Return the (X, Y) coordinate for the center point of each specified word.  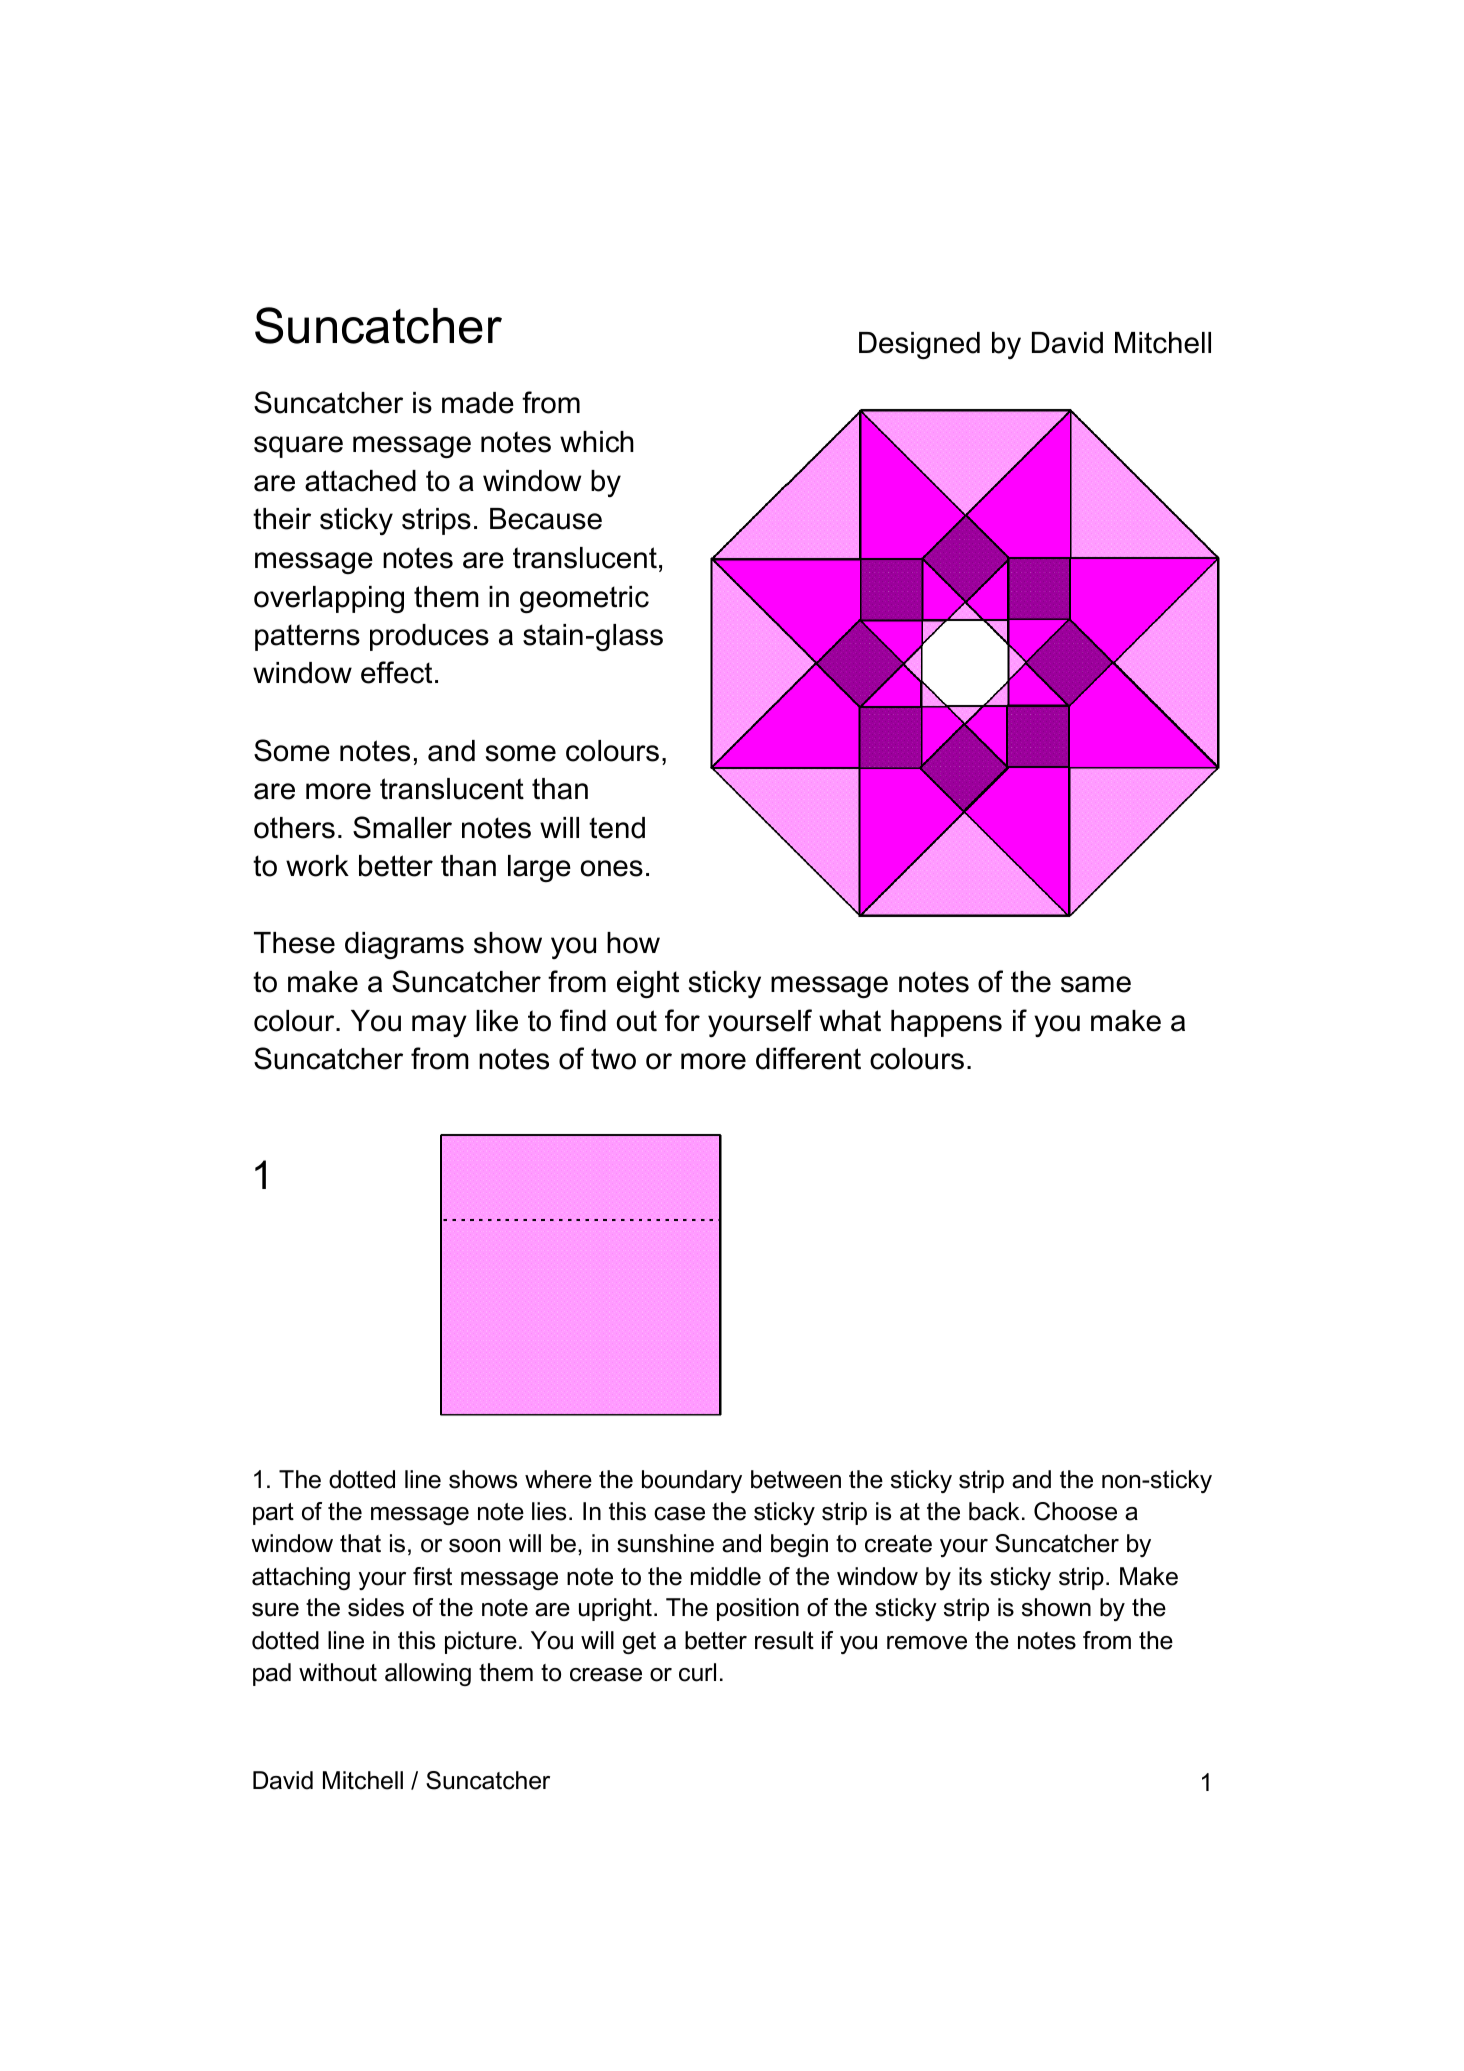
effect (396, 672)
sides (376, 1607)
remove (927, 1643)
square (298, 447)
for (682, 1020)
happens (946, 1023)
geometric (584, 599)
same (1096, 984)
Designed (919, 345)
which (597, 442)
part (273, 1514)
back (994, 1511)
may (439, 1026)
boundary (692, 1481)
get (639, 1643)
